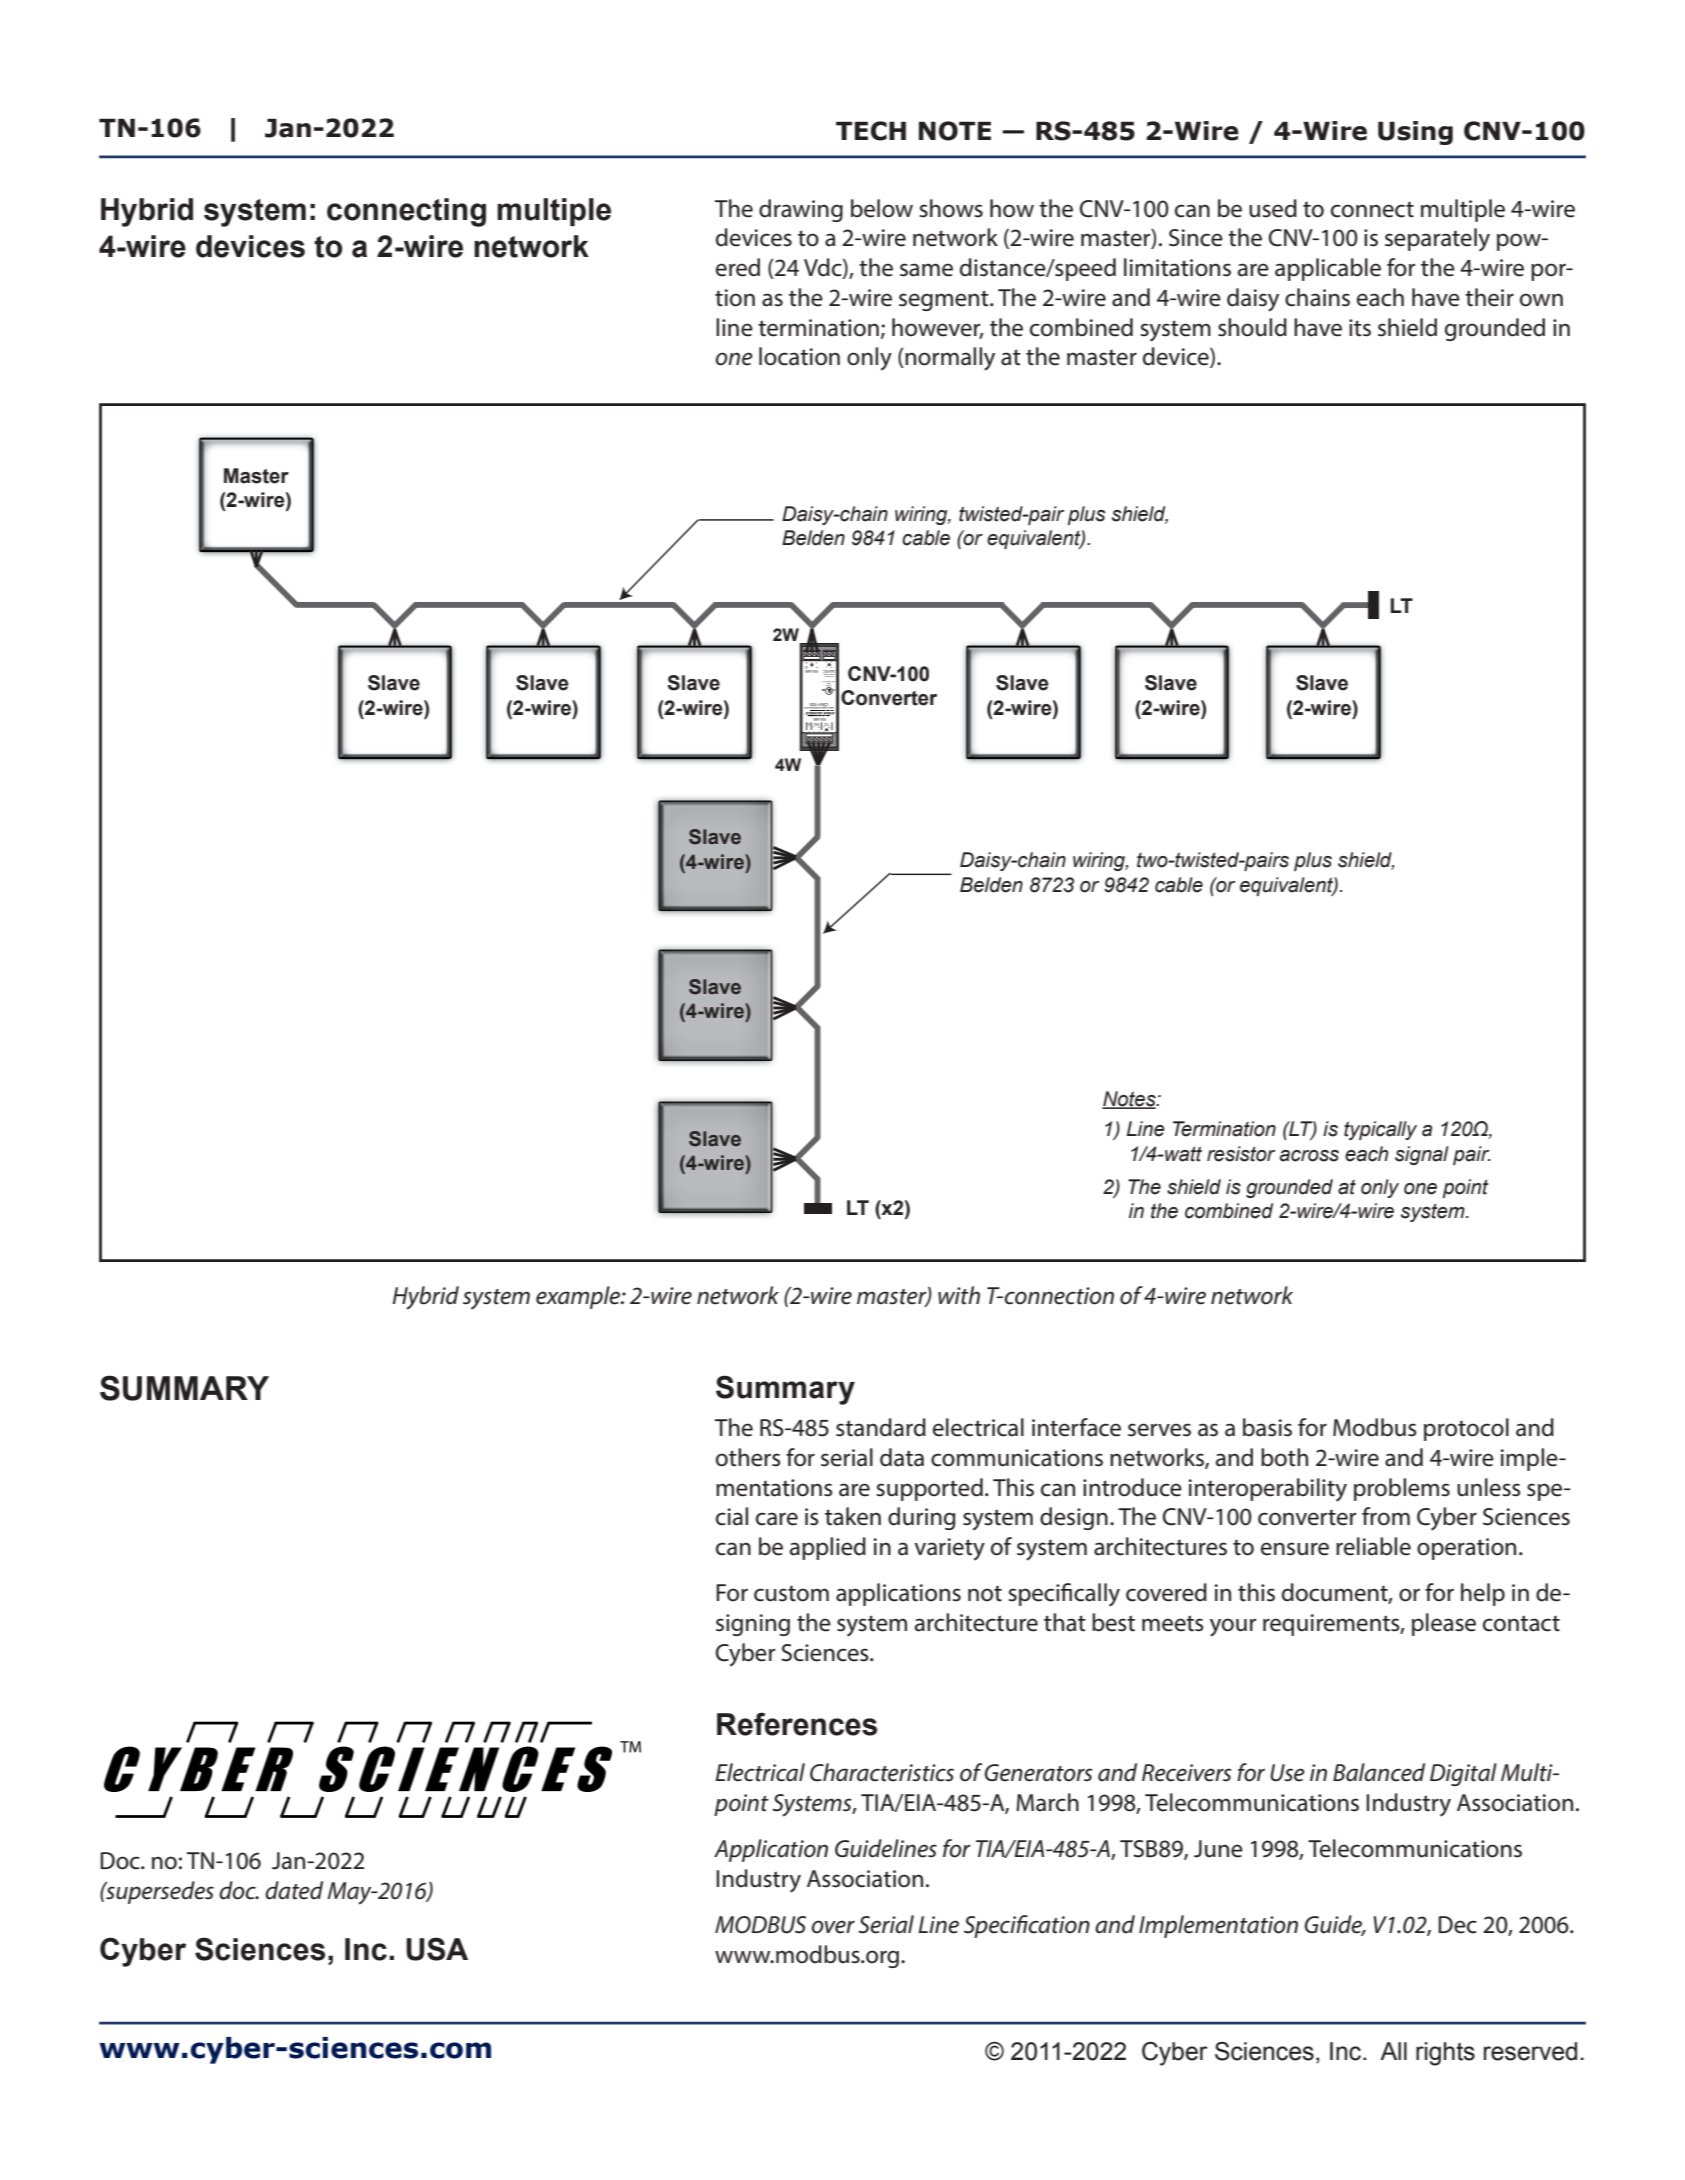  I want to click on with, so click(959, 1295).
